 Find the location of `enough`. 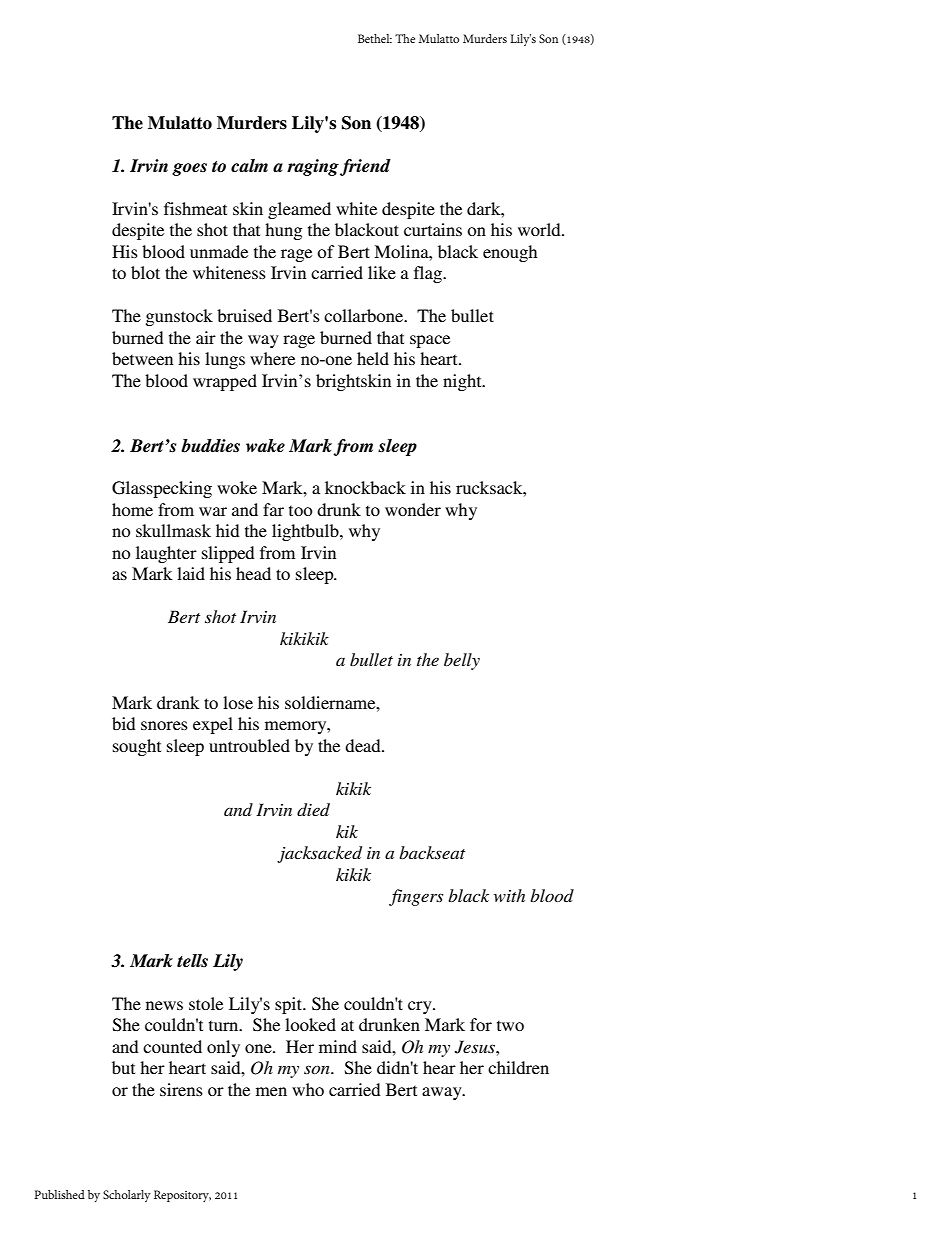

enough is located at coordinates (510, 253).
